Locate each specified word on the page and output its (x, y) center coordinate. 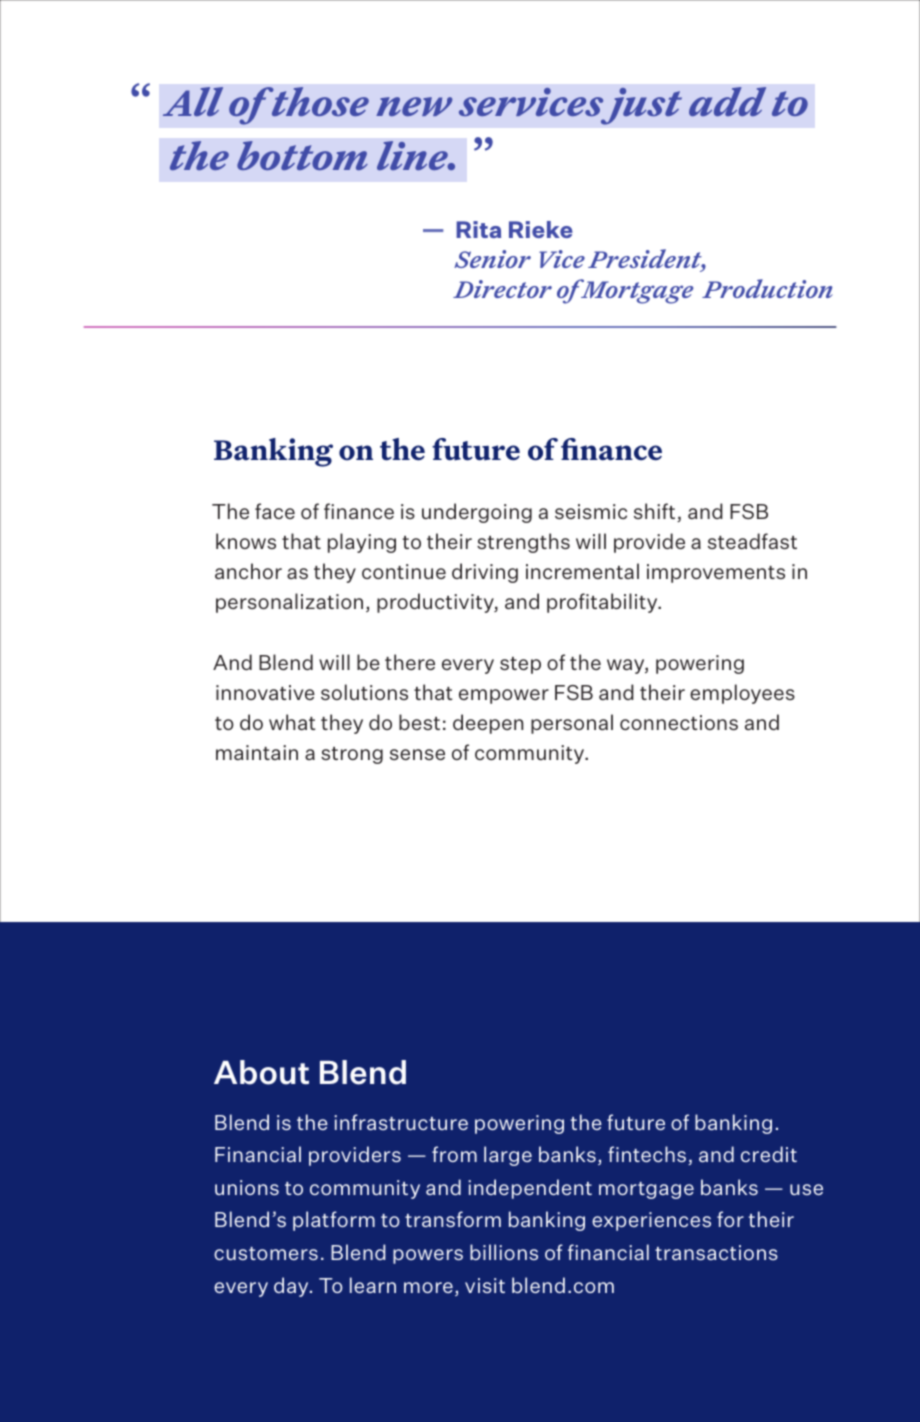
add (727, 101)
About (261, 1072)
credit (769, 1154)
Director (502, 289)
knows (246, 541)
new (414, 106)
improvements (716, 573)
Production (767, 288)
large (508, 1156)
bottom (302, 155)
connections (679, 722)
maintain (257, 752)
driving (485, 573)
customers (266, 1253)
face (275, 511)
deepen (488, 724)
